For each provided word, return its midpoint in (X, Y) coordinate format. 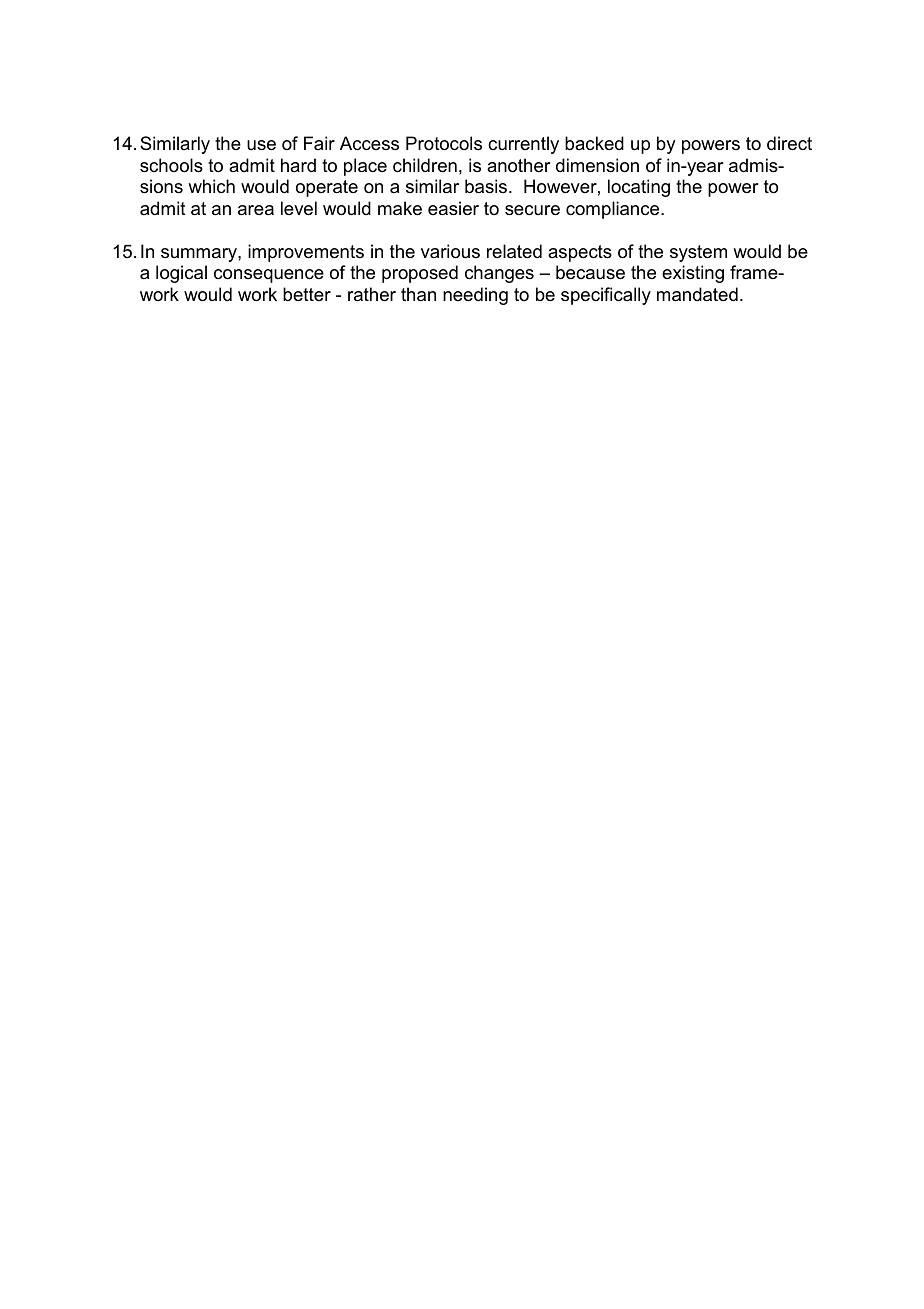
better (307, 294)
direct (789, 143)
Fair (319, 143)
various (450, 251)
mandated (697, 294)
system (698, 253)
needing (475, 296)
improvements (306, 253)
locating (639, 188)
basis (487, 186)
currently (523, 145)
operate (327, 188)
